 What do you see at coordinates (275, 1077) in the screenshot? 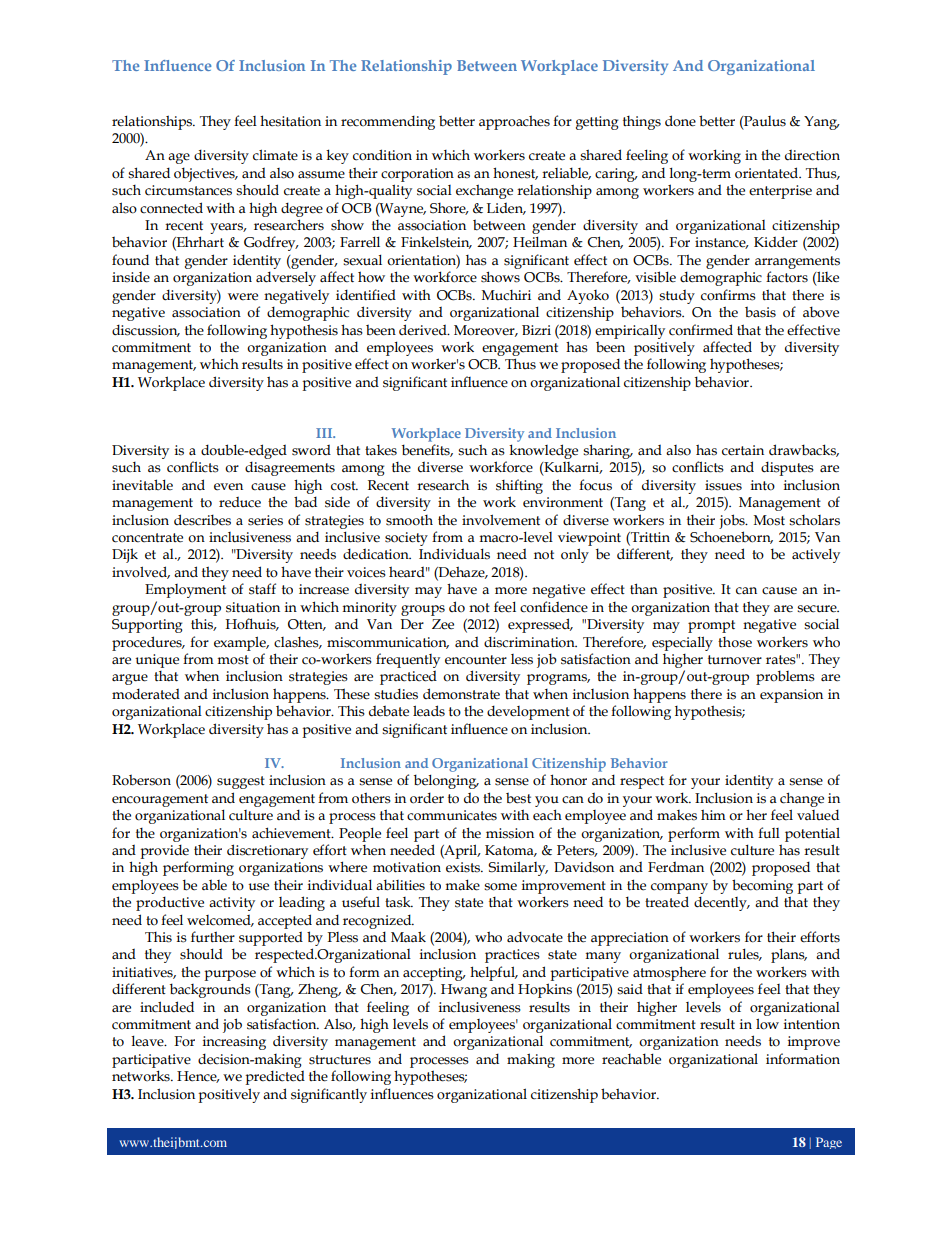
I see `predicted` at bounding box center [275, 1077].
